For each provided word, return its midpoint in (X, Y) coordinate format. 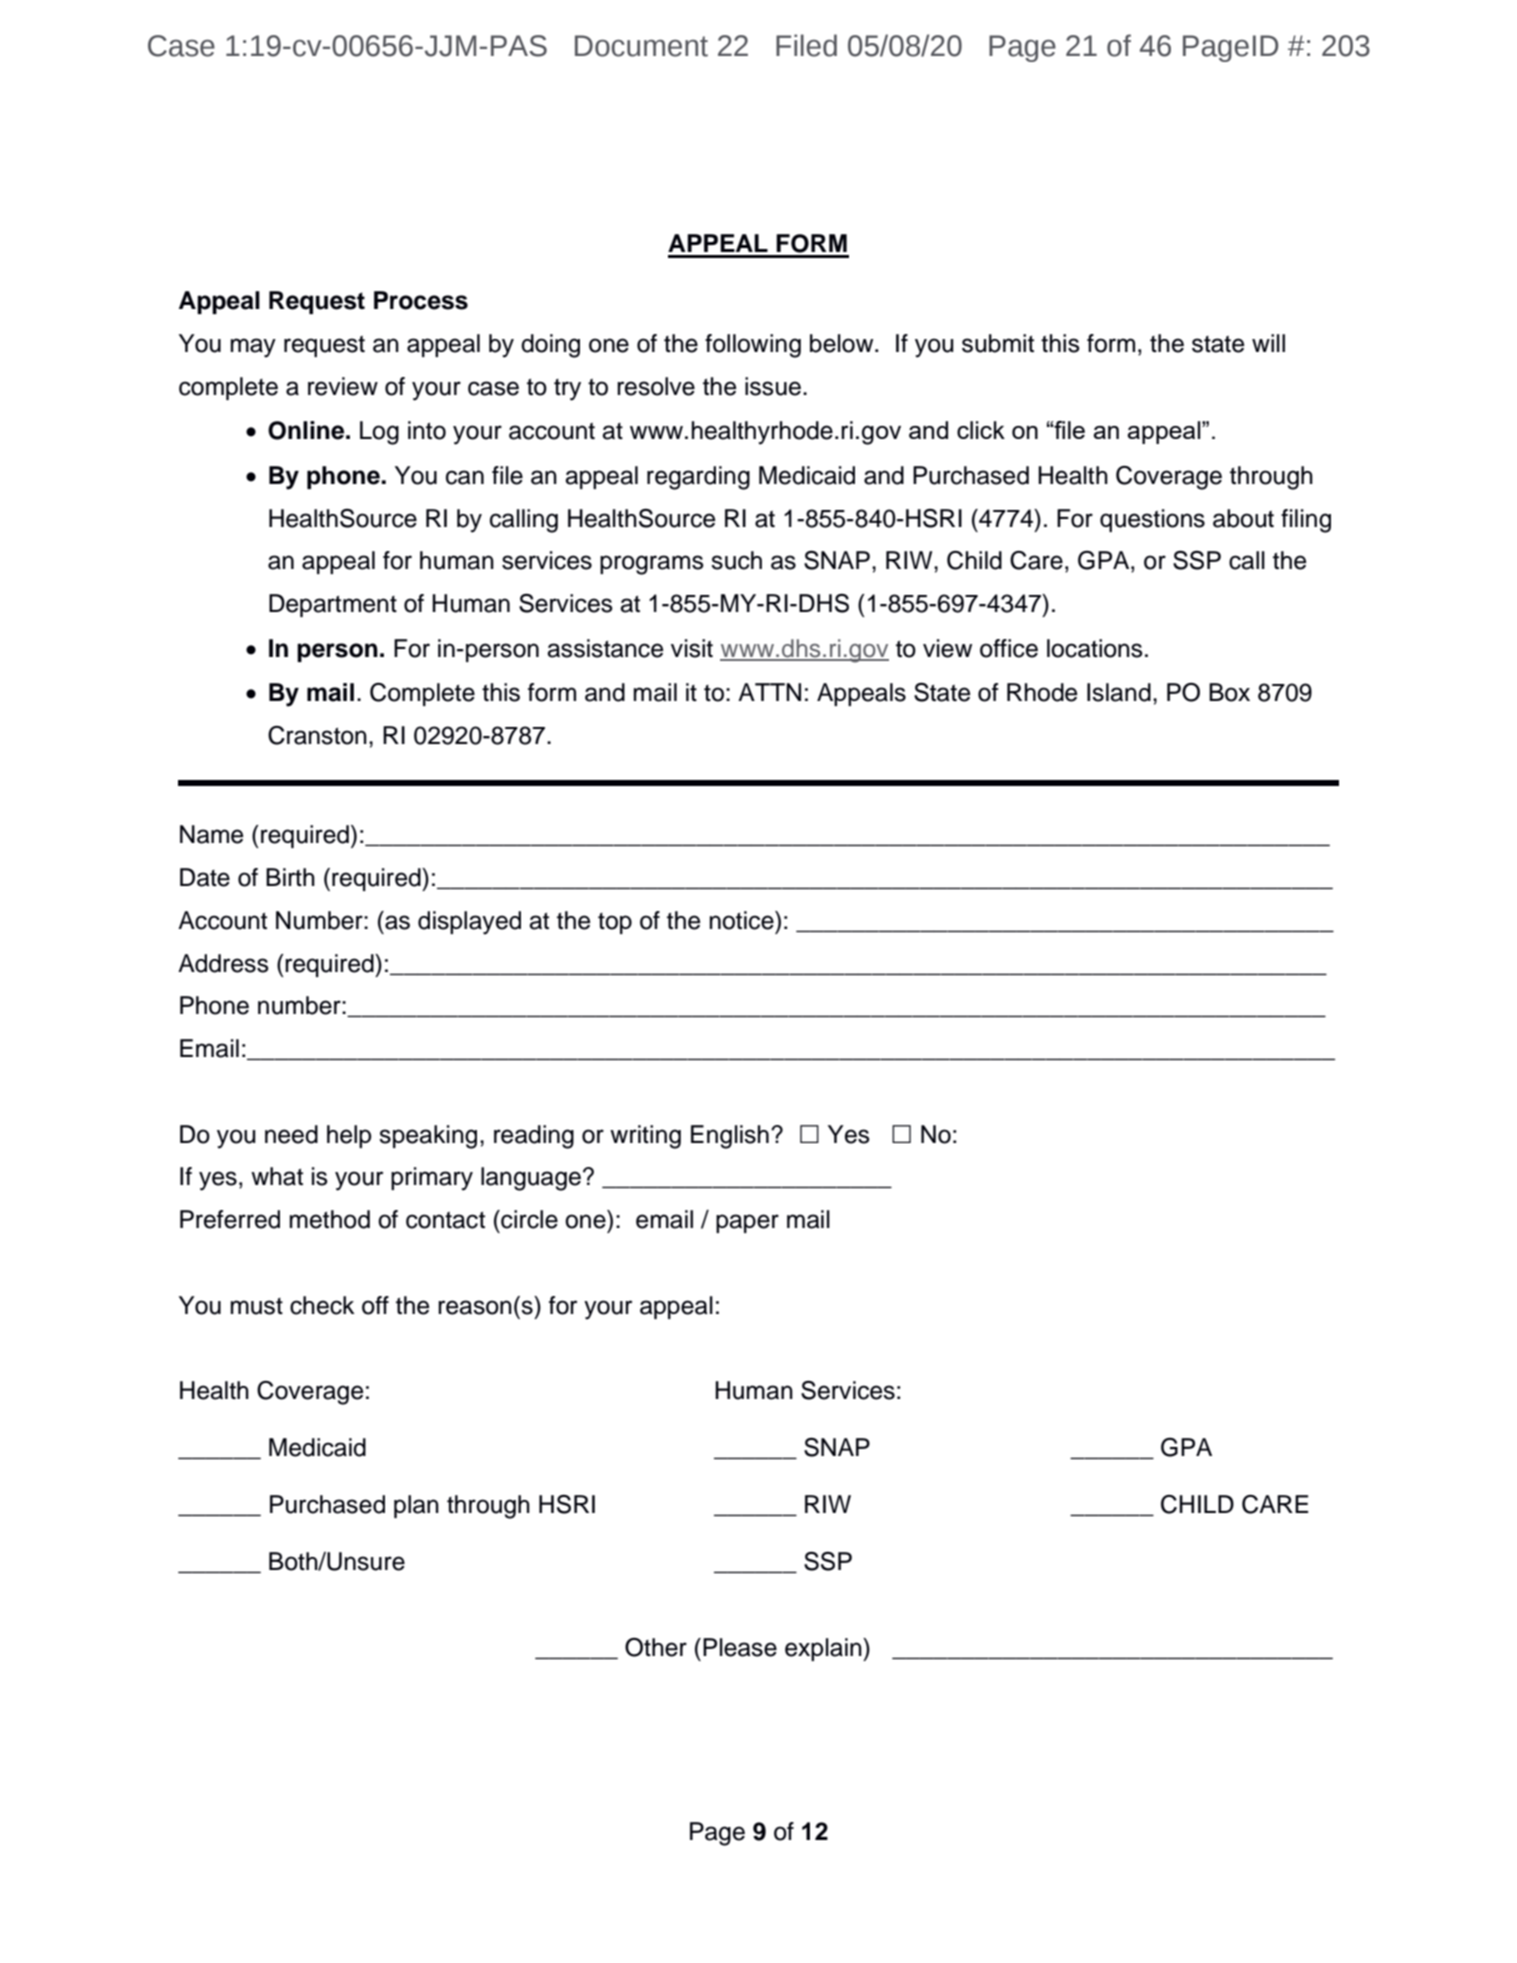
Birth (290, 877)
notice (743, 920)
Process (421, 300)
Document (641, 46)
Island (1119, 692)
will (1268, 343)
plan (416, 1506)
